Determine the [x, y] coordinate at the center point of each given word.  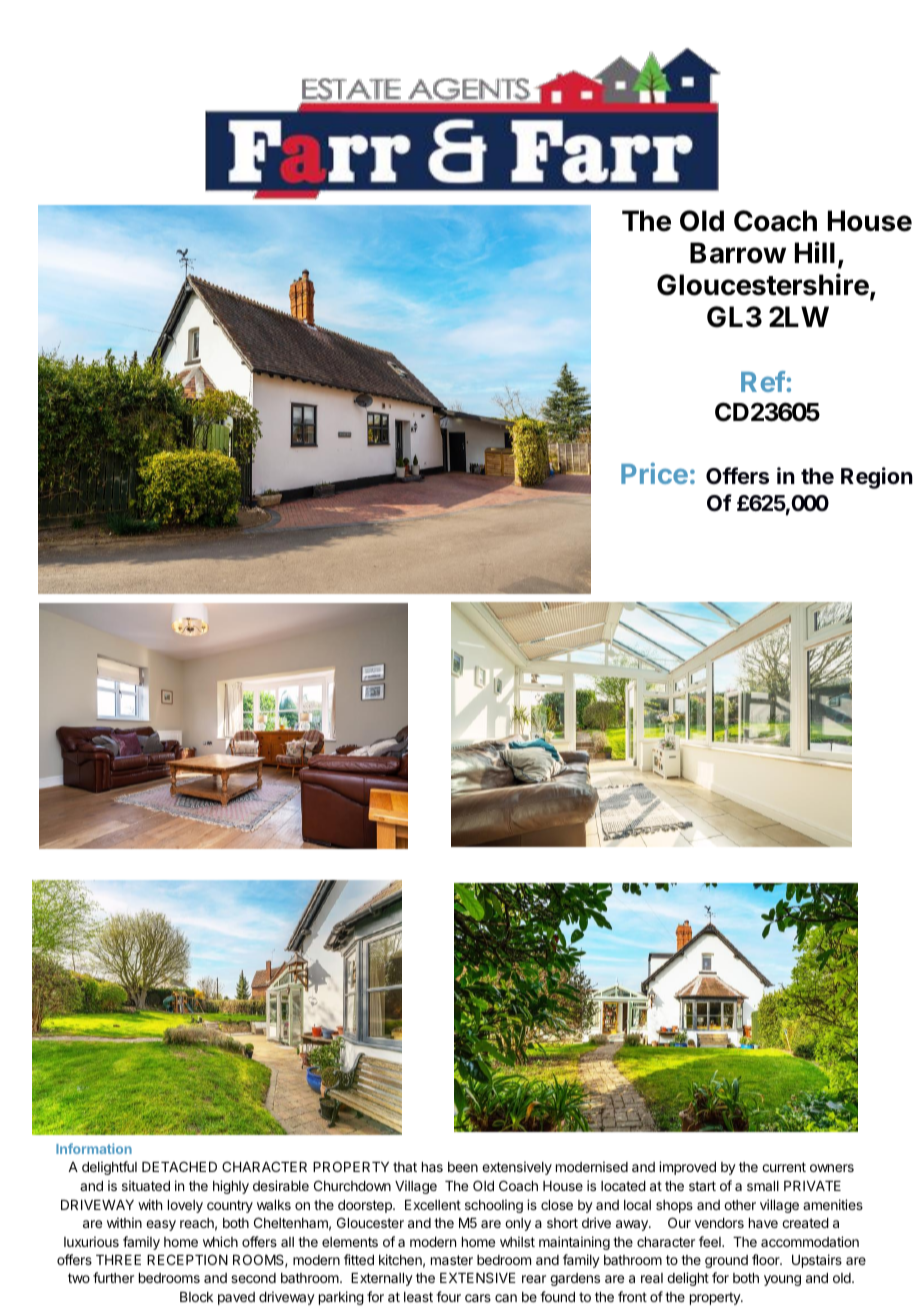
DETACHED [179, 1166]
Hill [815, 252]
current [784, 1167]
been [463, 1167]
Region [877, 478]
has [432, 1167]
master [452, 1260]
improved [687, 1168]
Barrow [738, 253]
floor [767, 1259]
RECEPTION [187, 1259]
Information [94, 1148]
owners [832, 1168]
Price [654, 473]
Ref [763, 381]
